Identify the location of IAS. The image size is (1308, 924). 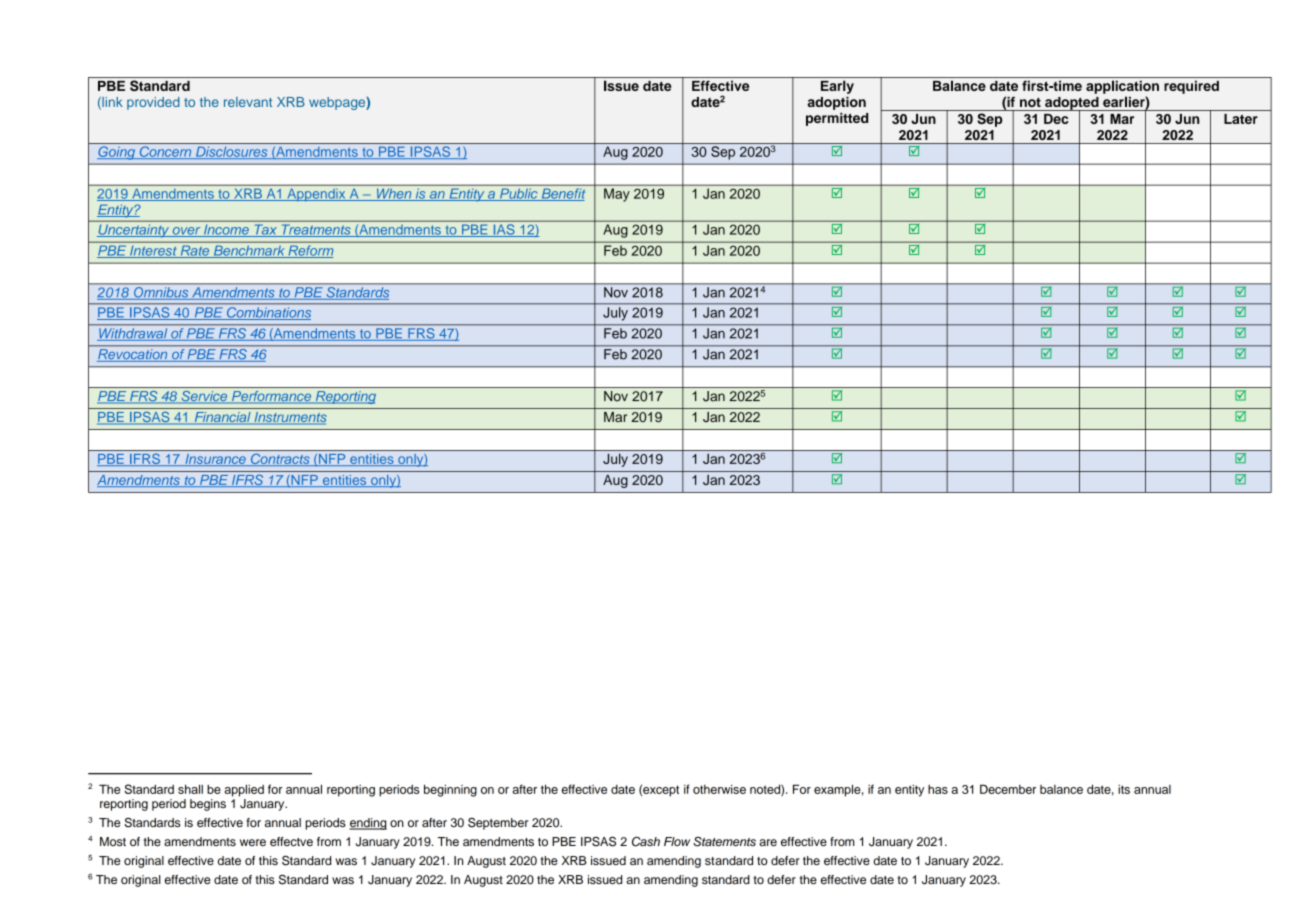
(504, 230).
